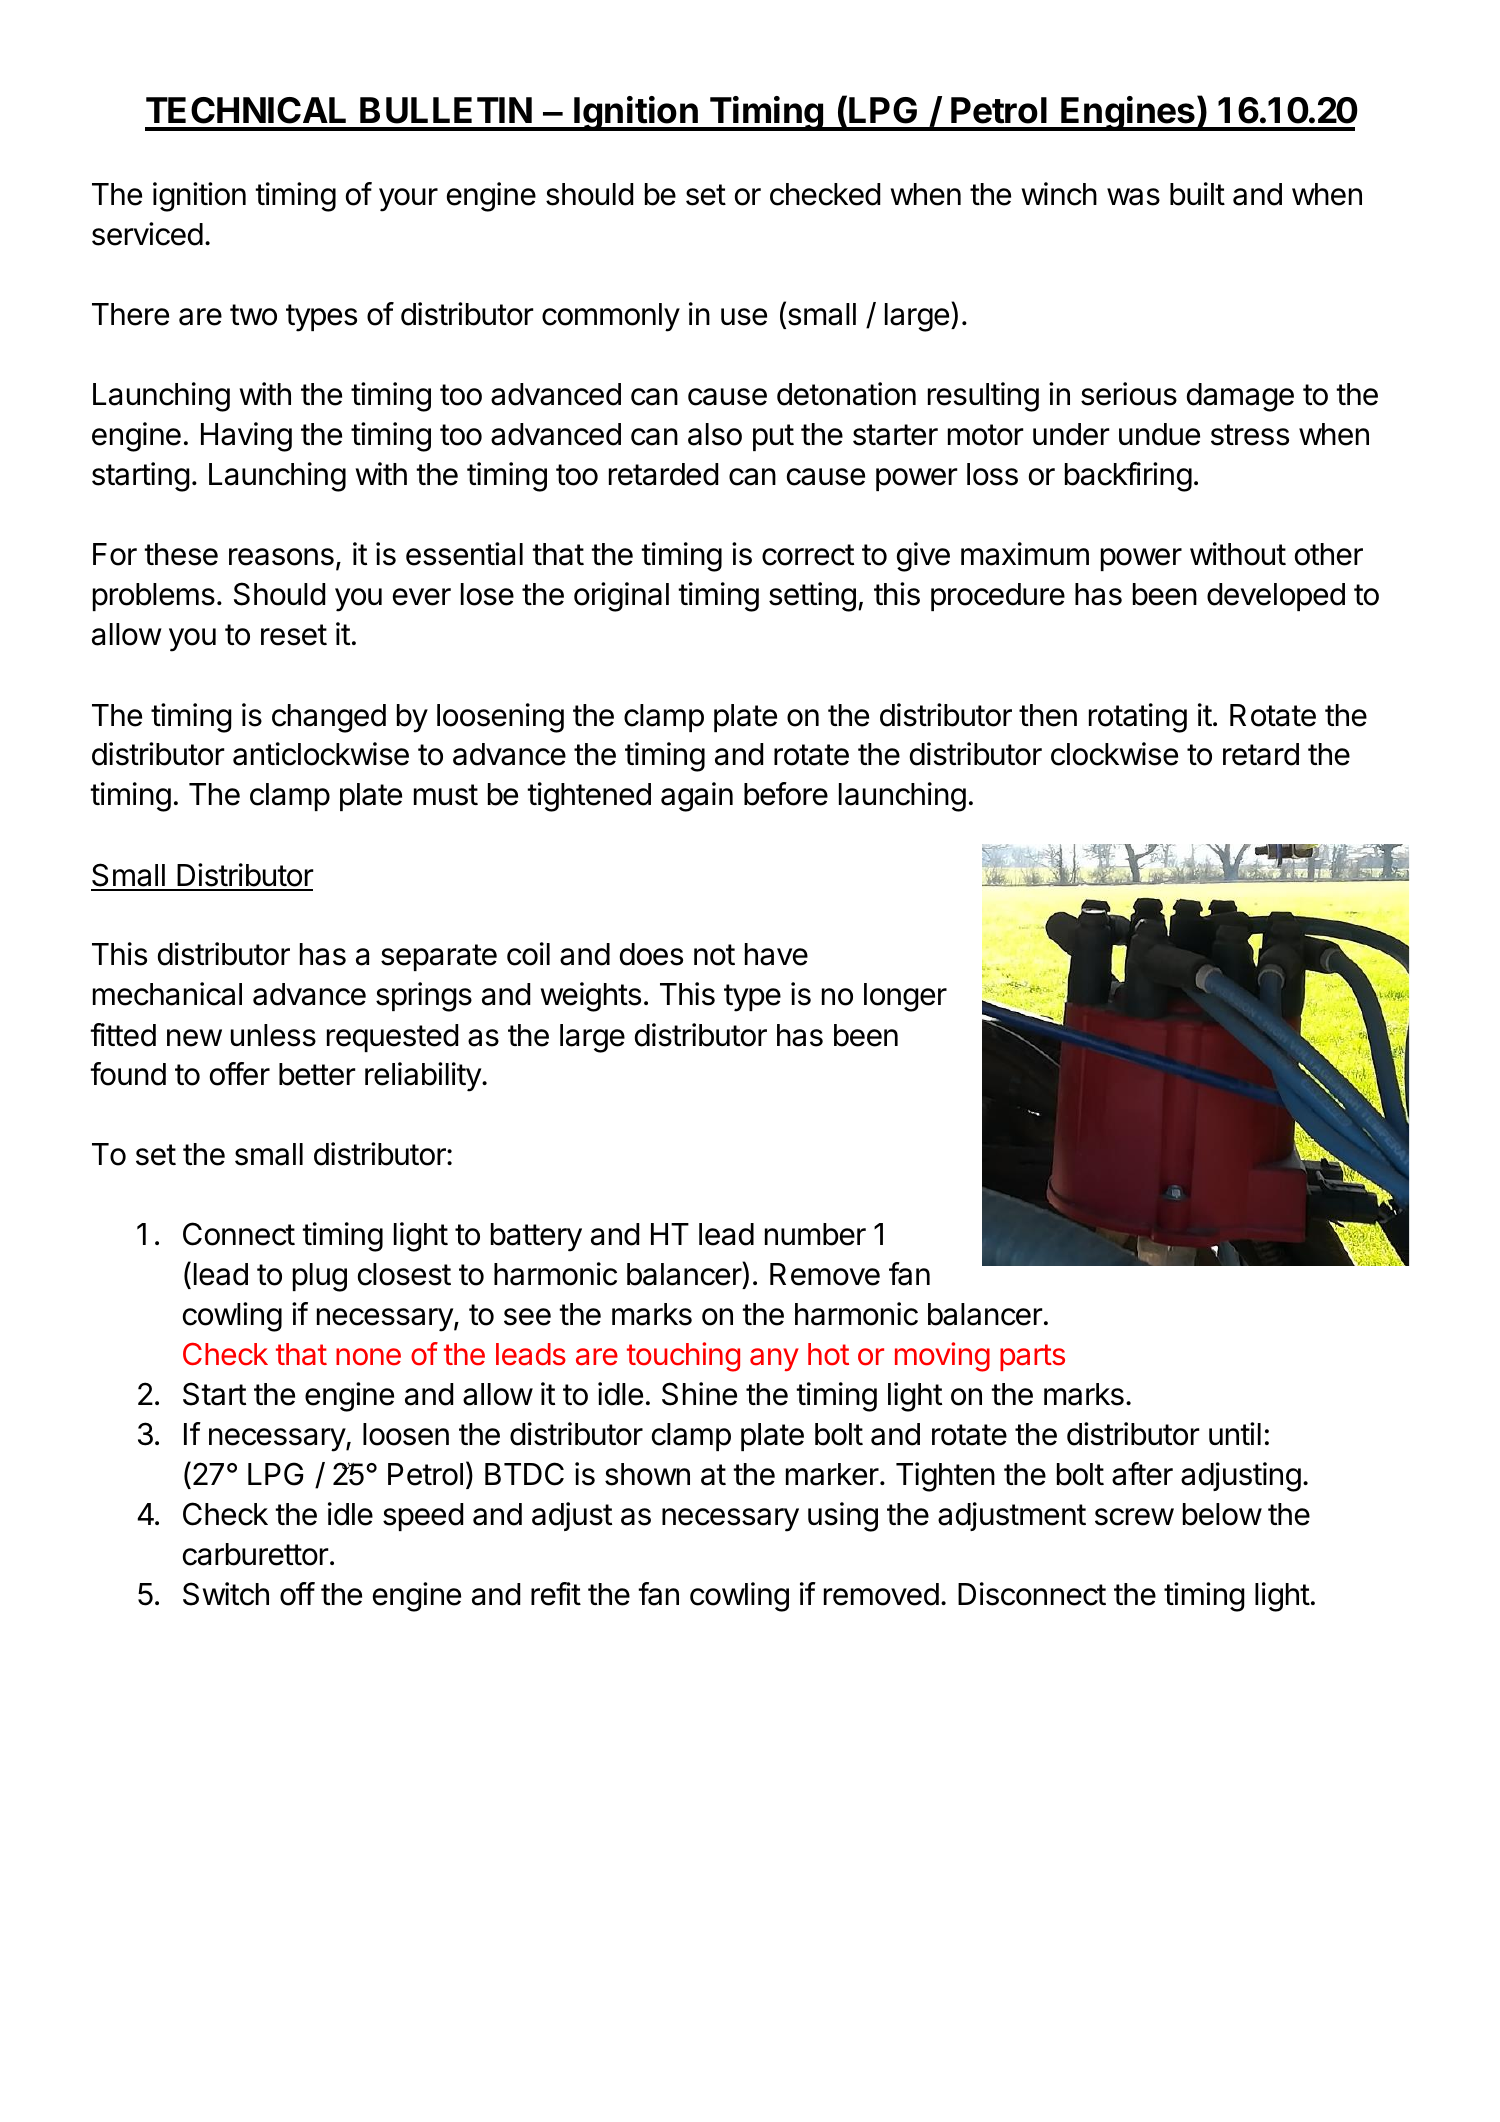  Describe the element at coordinates (714, 955) in the document. I see `not` at that location.
